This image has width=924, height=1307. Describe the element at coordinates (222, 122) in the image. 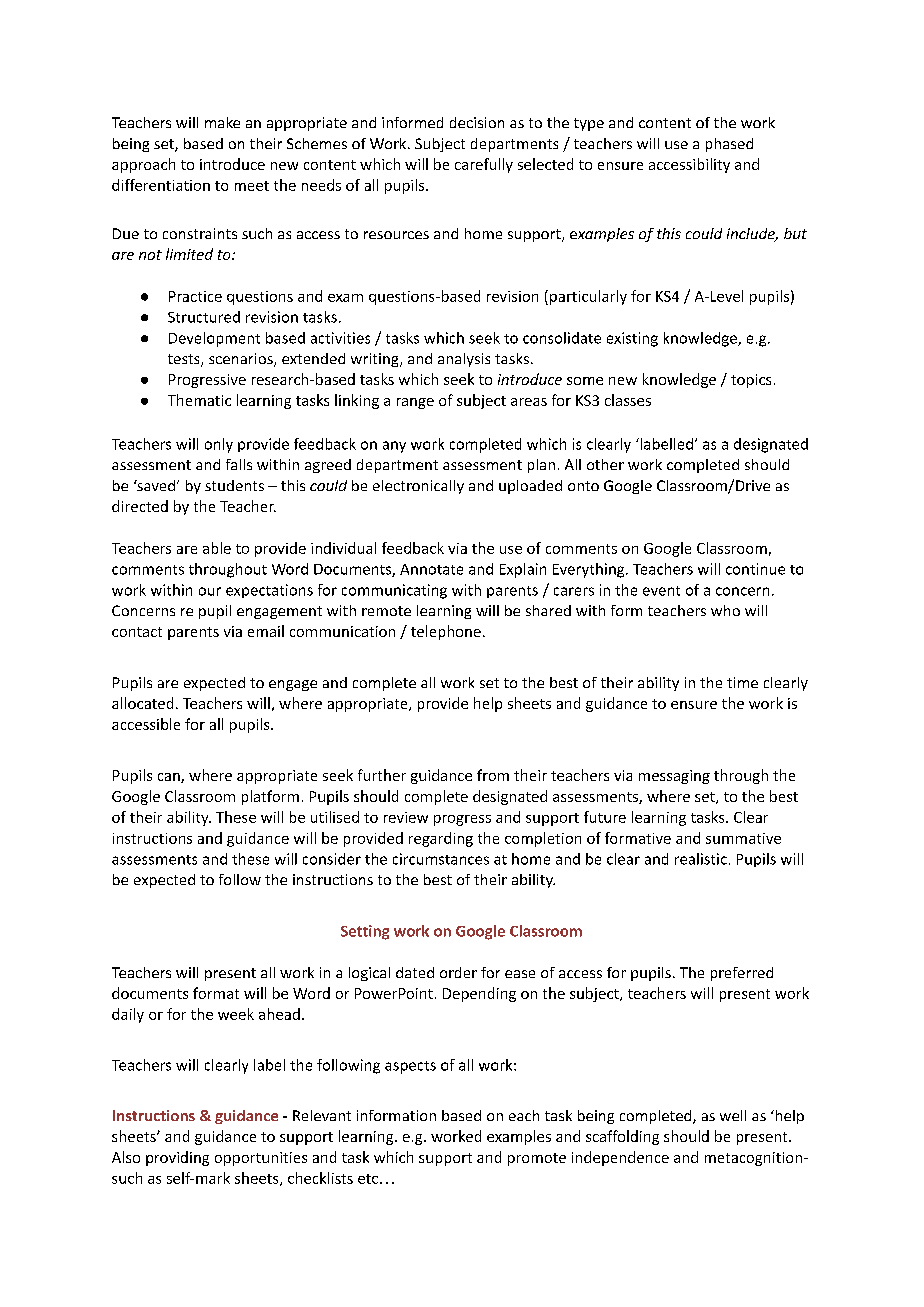

I see `make` at that location.
